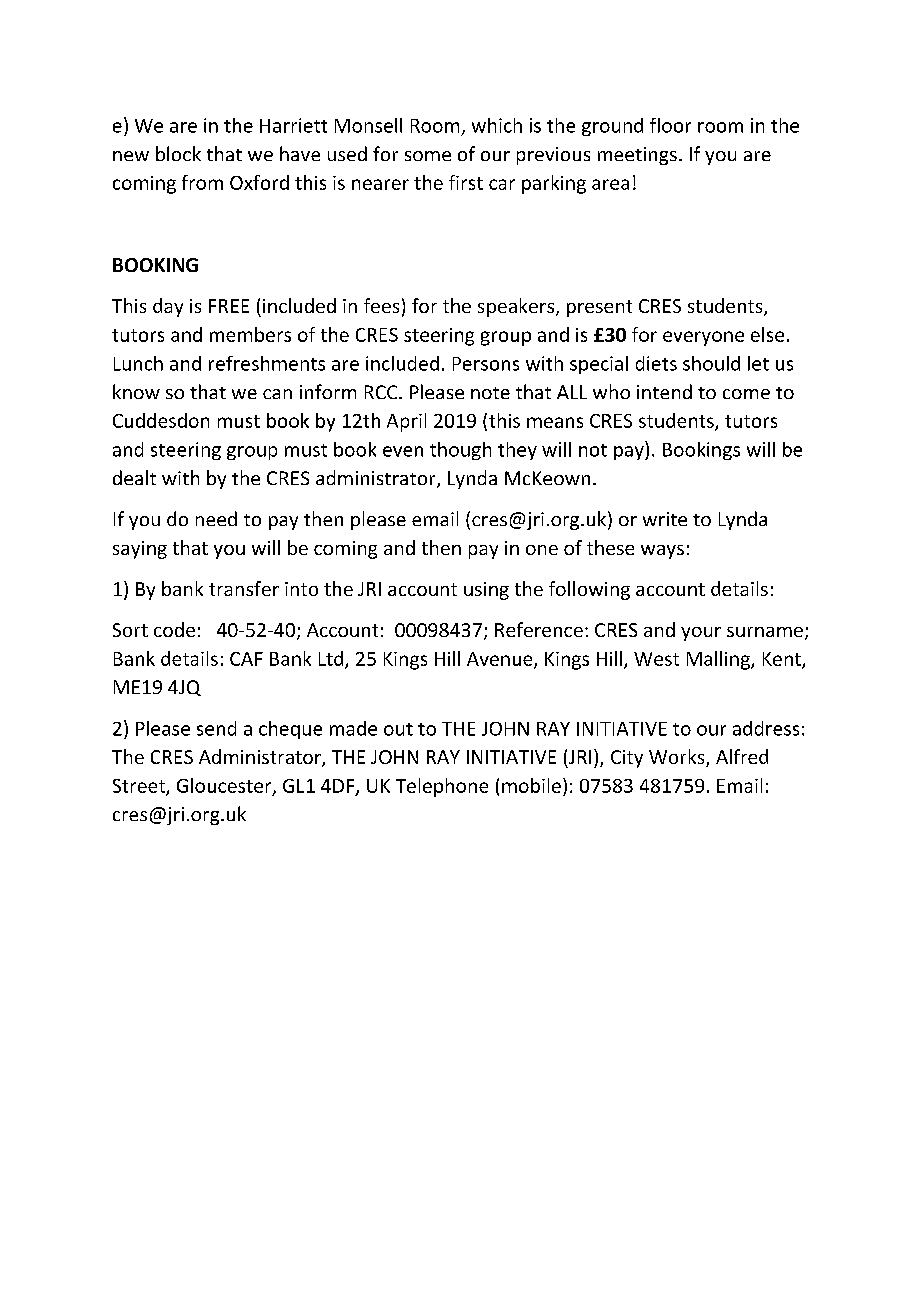 The image size is (924, 1308). Describe the element at coordinates (460, 451) in the page. I see `though` at that location.
